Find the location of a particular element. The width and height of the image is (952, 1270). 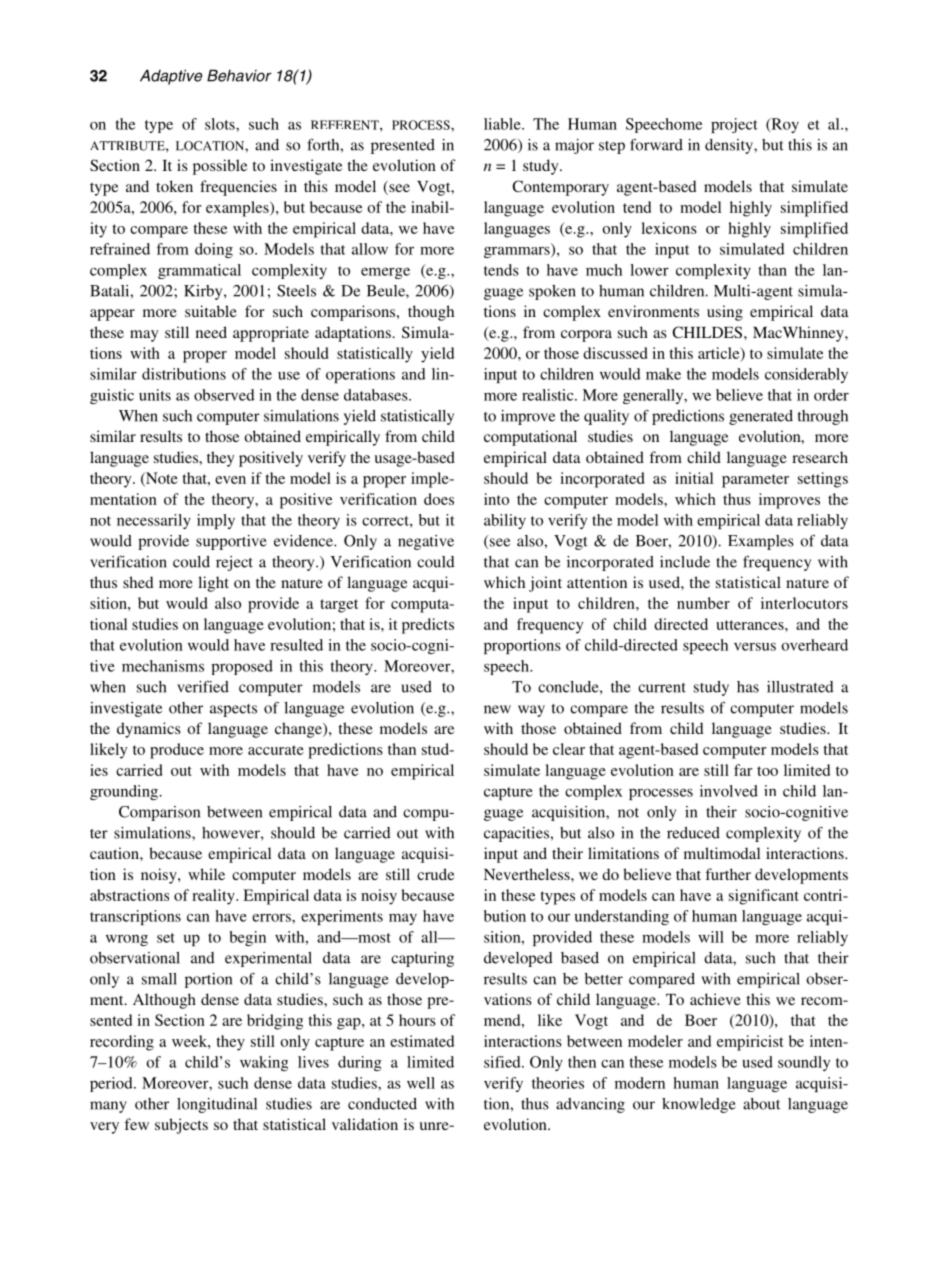

project is located at coordinates (734, 125).
